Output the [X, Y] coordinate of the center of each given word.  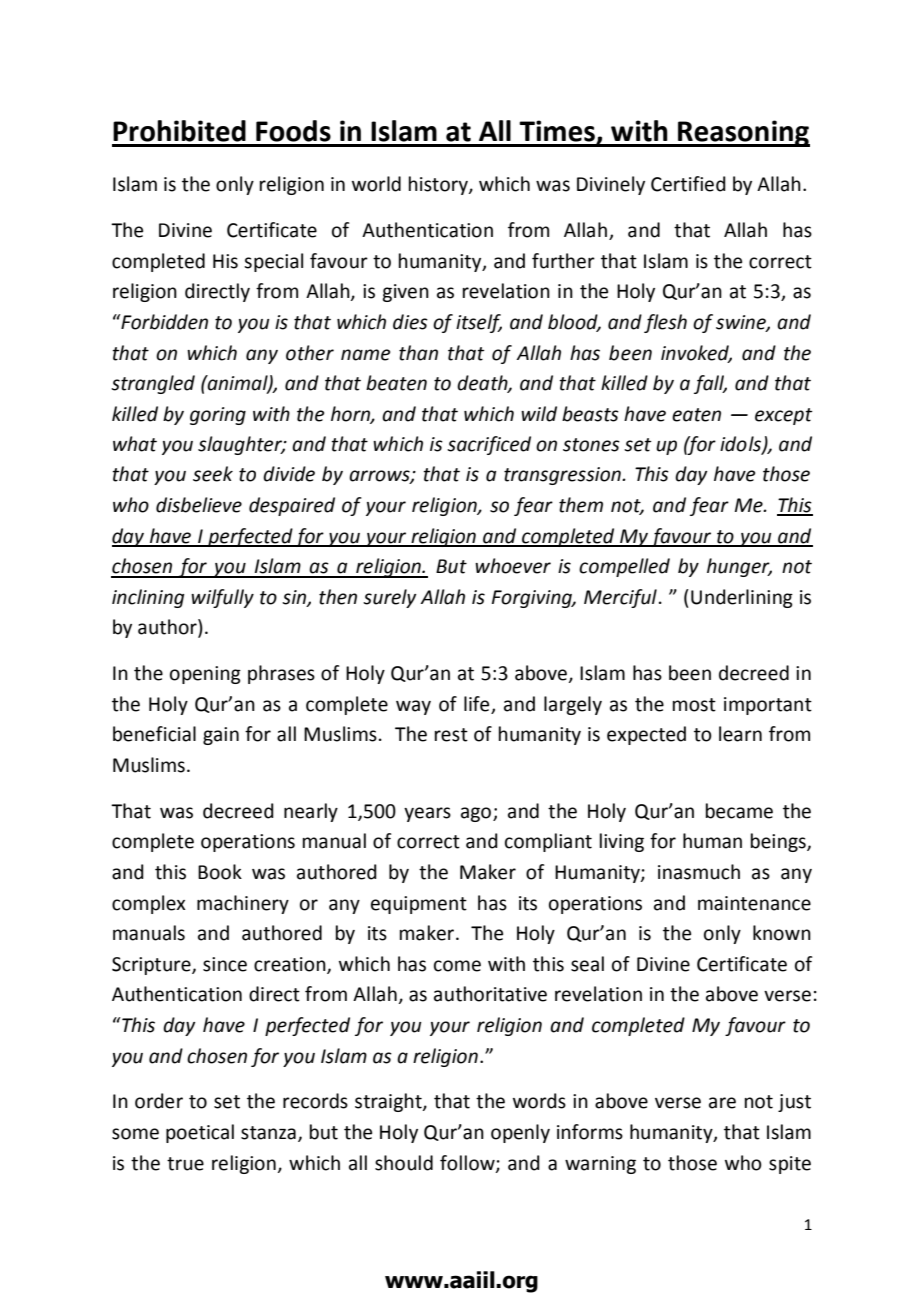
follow [468, 1163]
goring [218, 416]
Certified [688, 184]
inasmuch [699, 872]
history [439, 185]
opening [205, 675]
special [273, 262]
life [478, 705]
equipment [419, 905]
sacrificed [489, 445]
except [784, 416]
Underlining [742, 598]
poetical [200, 1133]
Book [220, 872]
